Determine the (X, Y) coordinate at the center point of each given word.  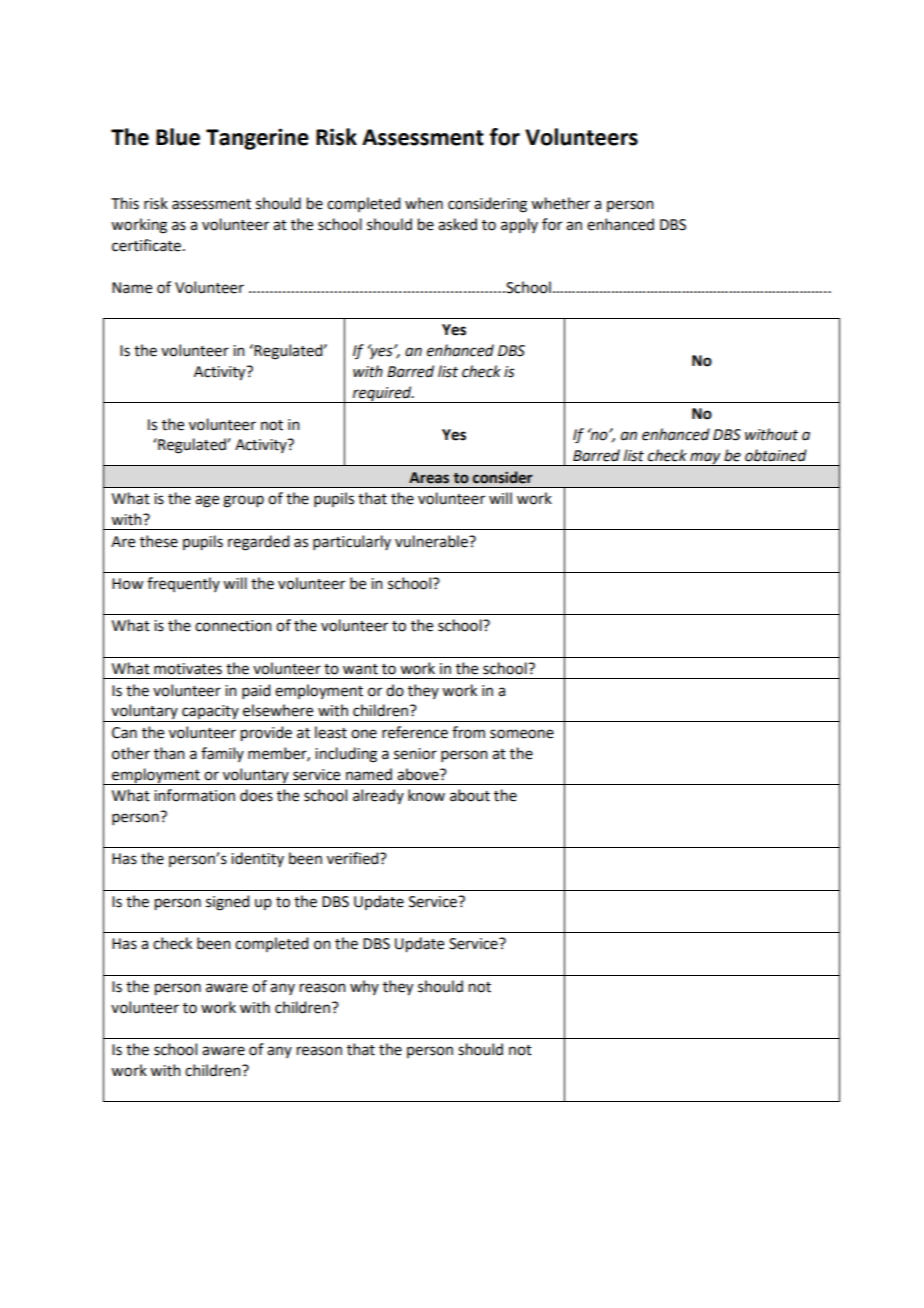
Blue (178, 137)
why (364, 987)
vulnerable (432, 541)
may (705, 459)
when (424, 203)
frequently (183, 584)
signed (227, 903)
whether (560, 203)
